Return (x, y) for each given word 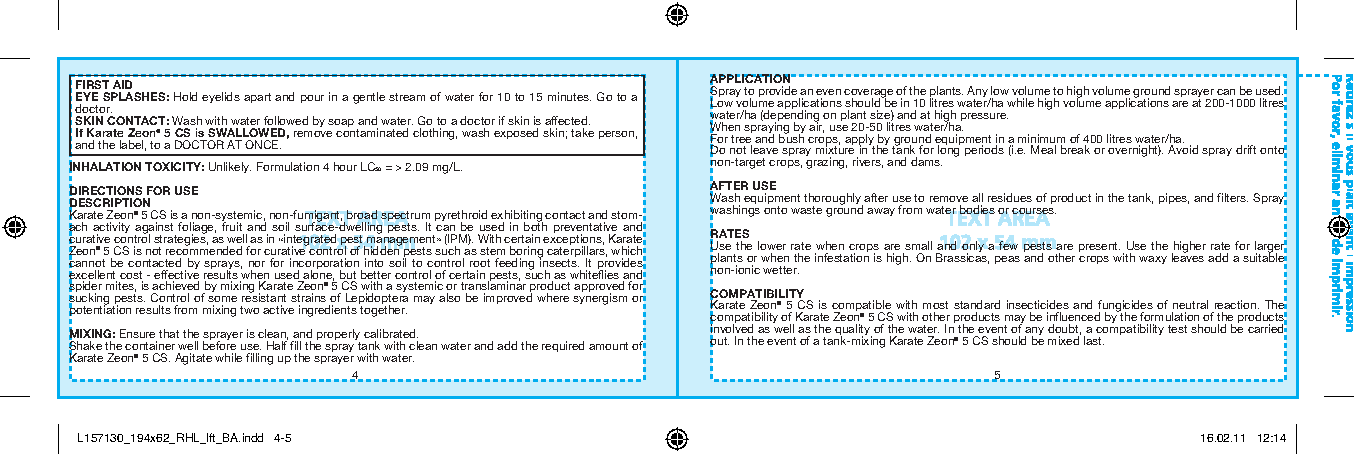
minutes (569, 96)
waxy (1153, 260)
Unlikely (230, 167)
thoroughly (833, 200)
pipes (1174, 198)
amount (608, 346)
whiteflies (594, 273)
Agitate (193, 359)
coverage (868, 94)
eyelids (221, 97)
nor (257, 264)
